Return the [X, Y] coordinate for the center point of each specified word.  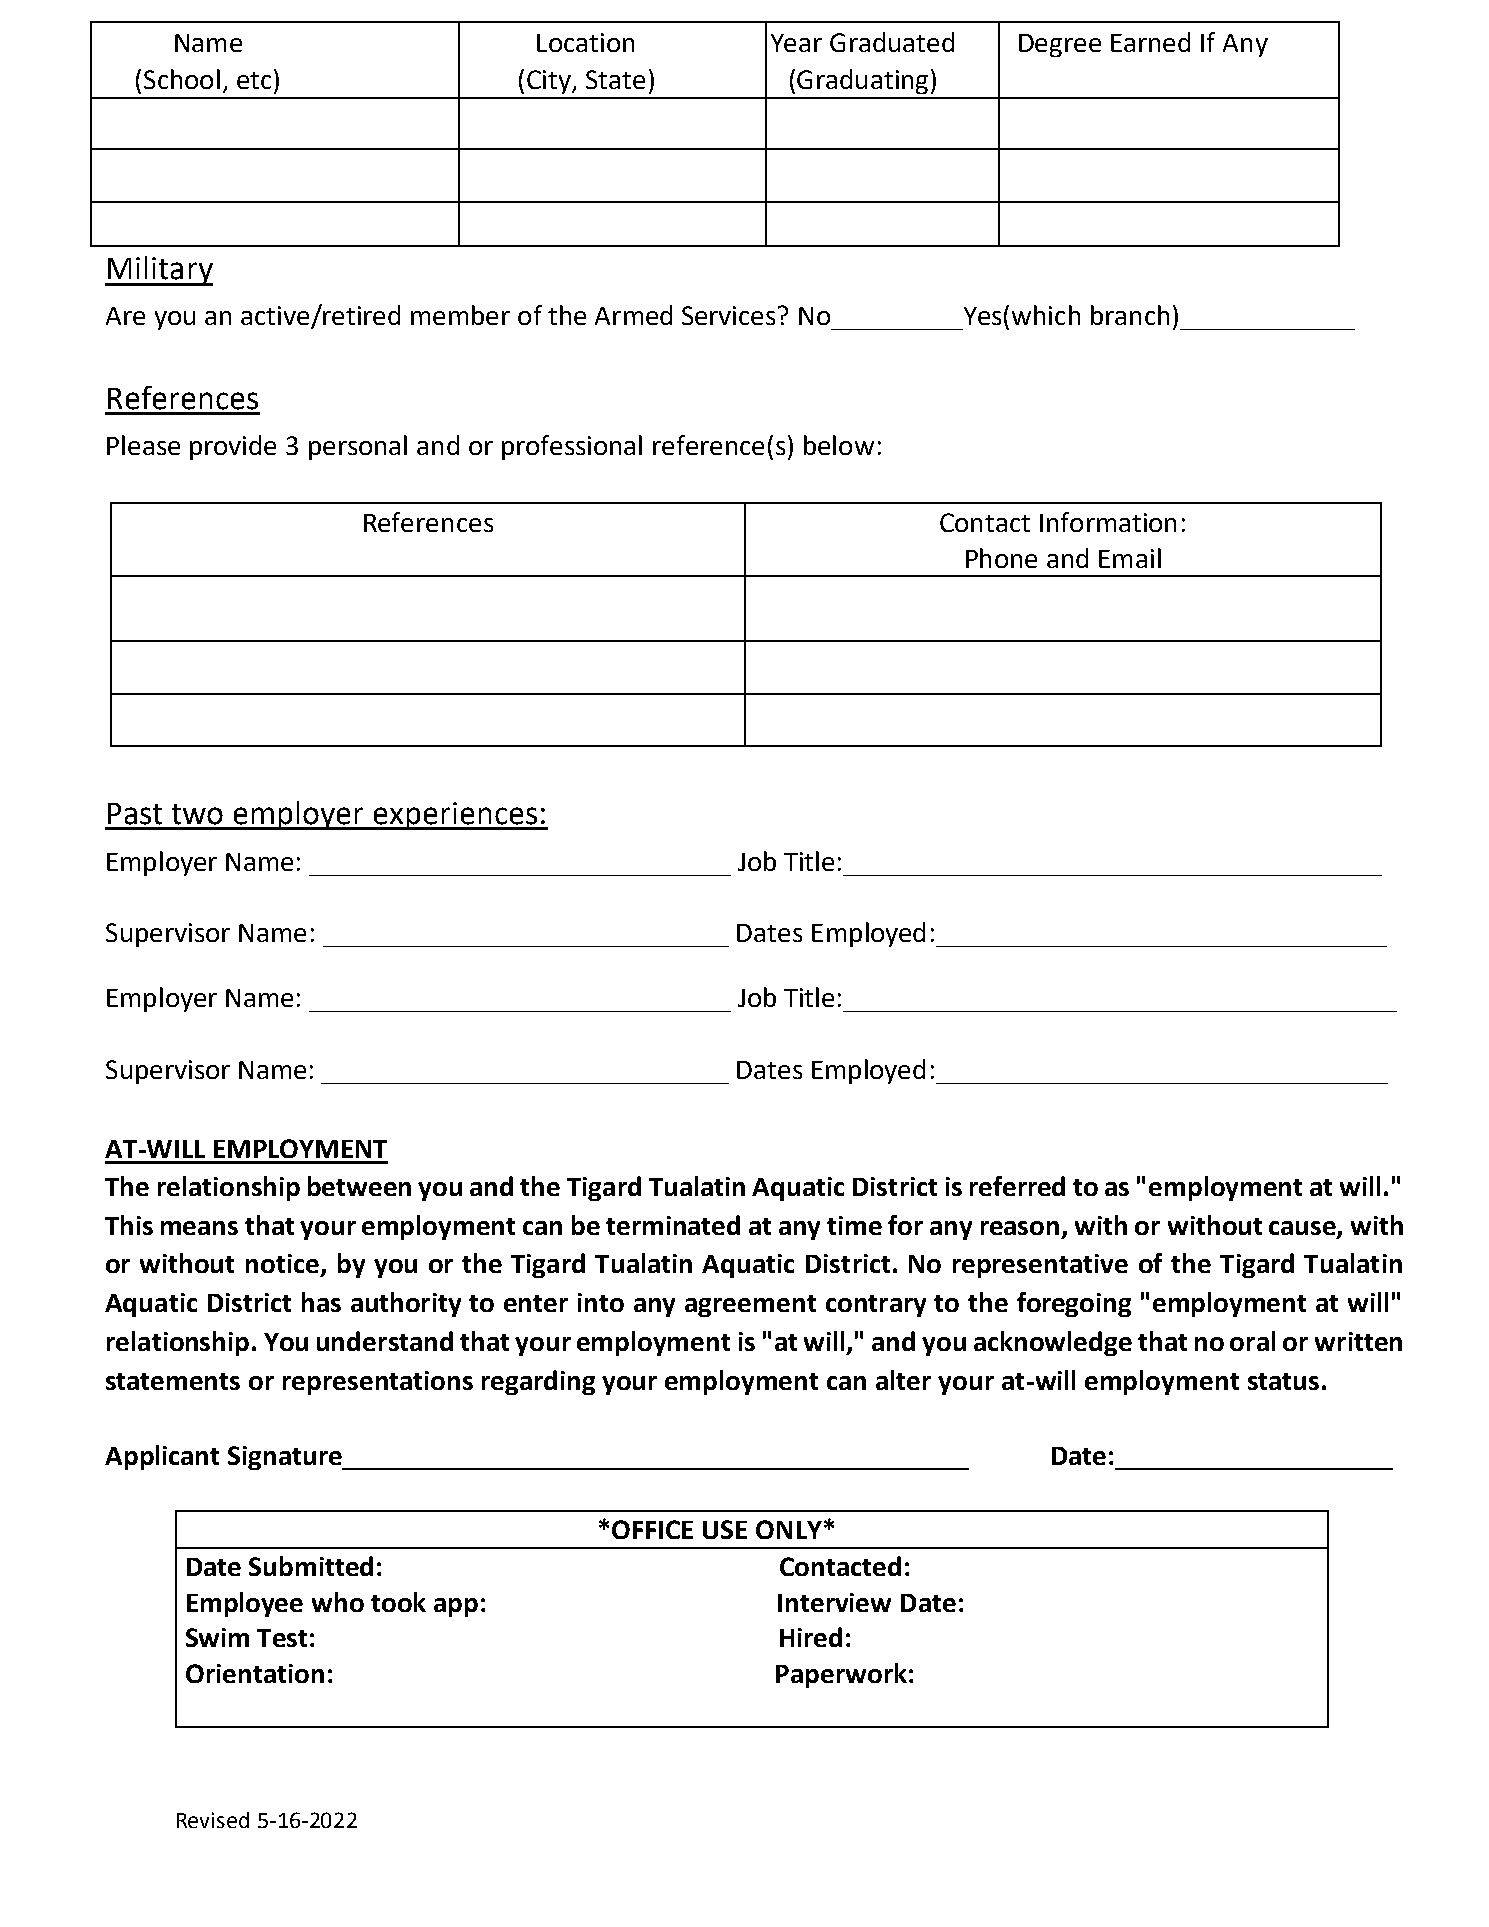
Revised [213, 1820]
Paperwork [841, 1675]
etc [254, 80]
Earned [1150, 42]
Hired [811, 1637]
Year [796, 43]
